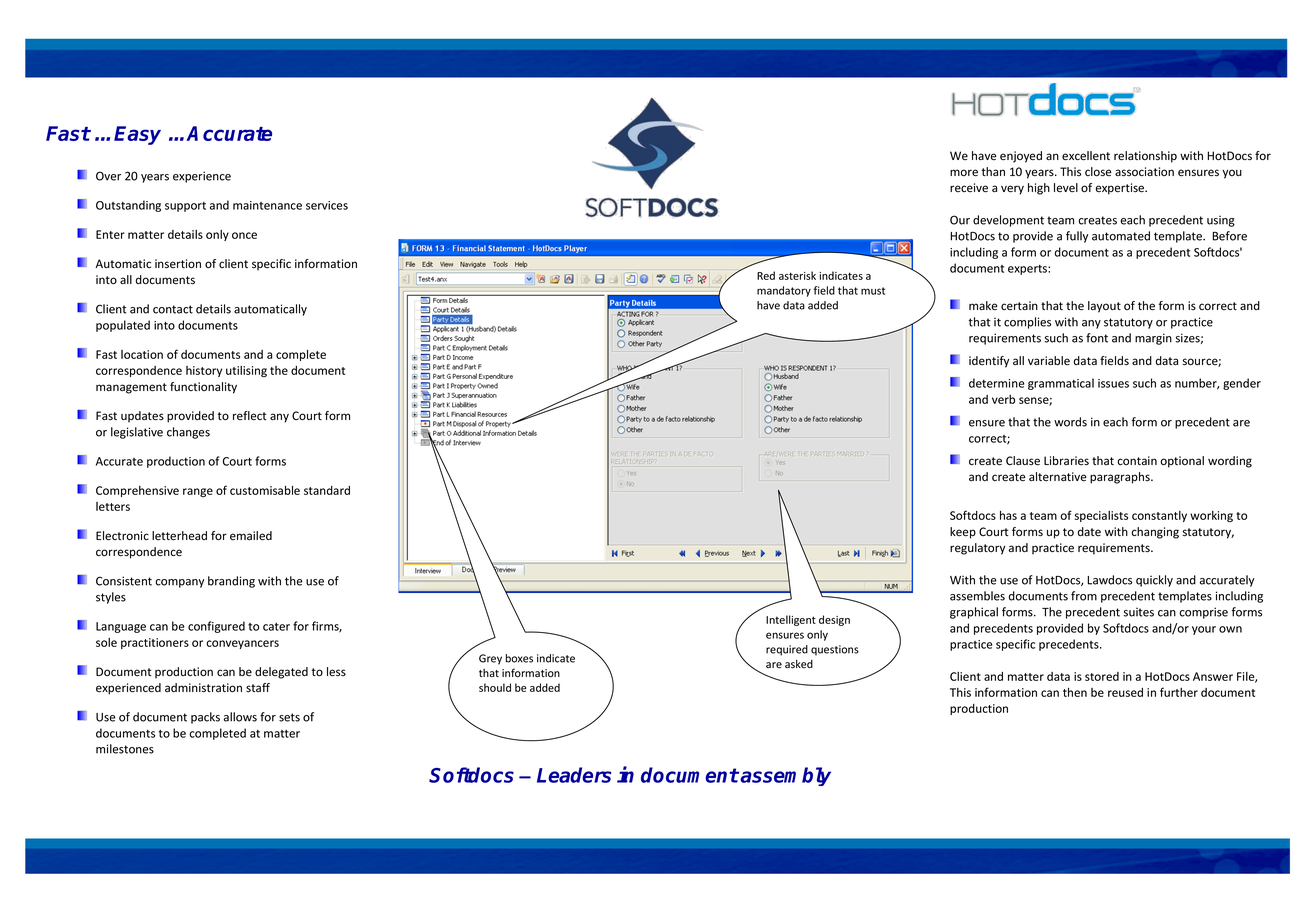  What do you see at coordinates (251, 536) in the document?
I see `emailed` at bounding box center [251, 536].
